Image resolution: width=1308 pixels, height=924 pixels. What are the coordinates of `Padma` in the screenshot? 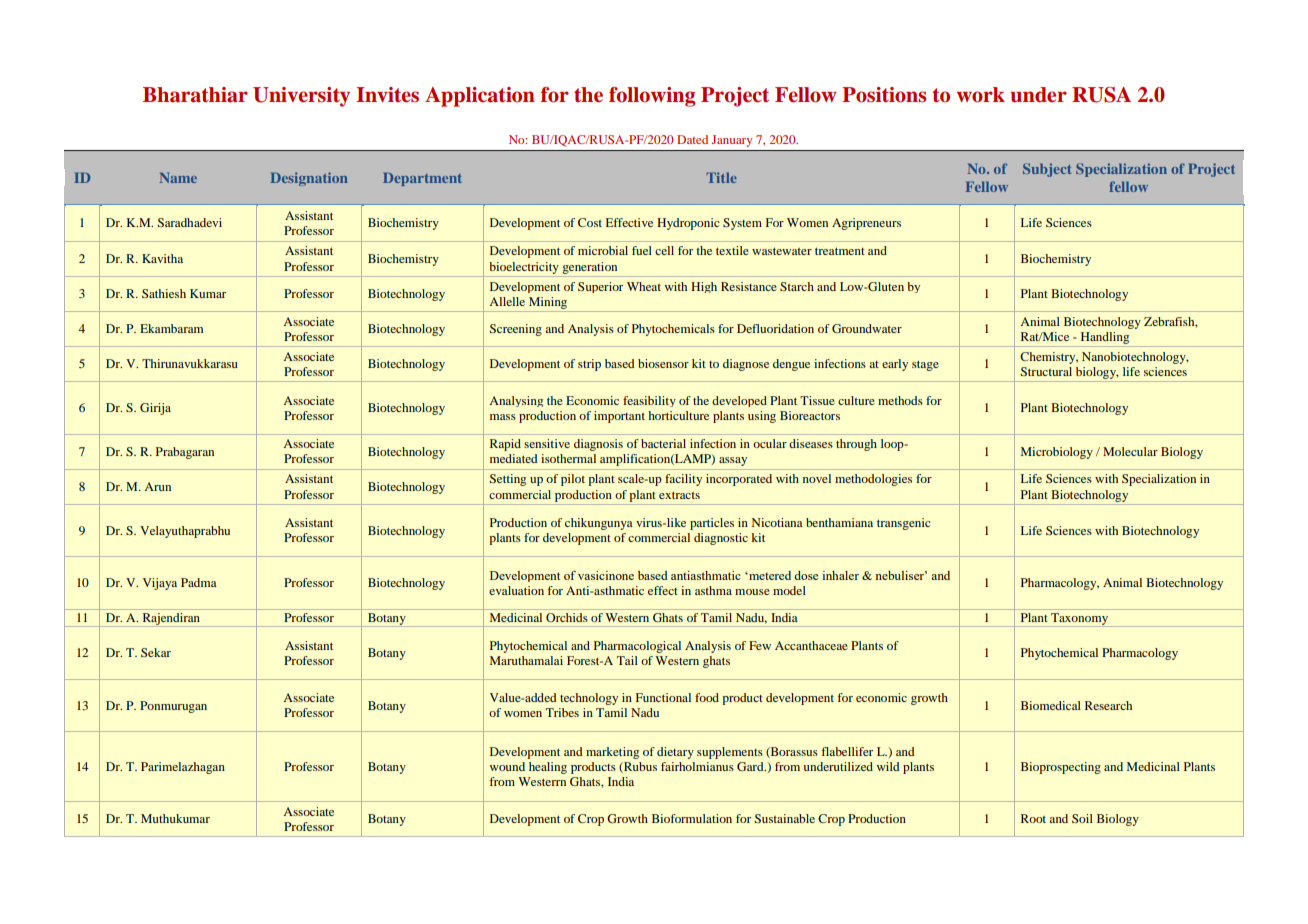 It's located at (199, 582).
